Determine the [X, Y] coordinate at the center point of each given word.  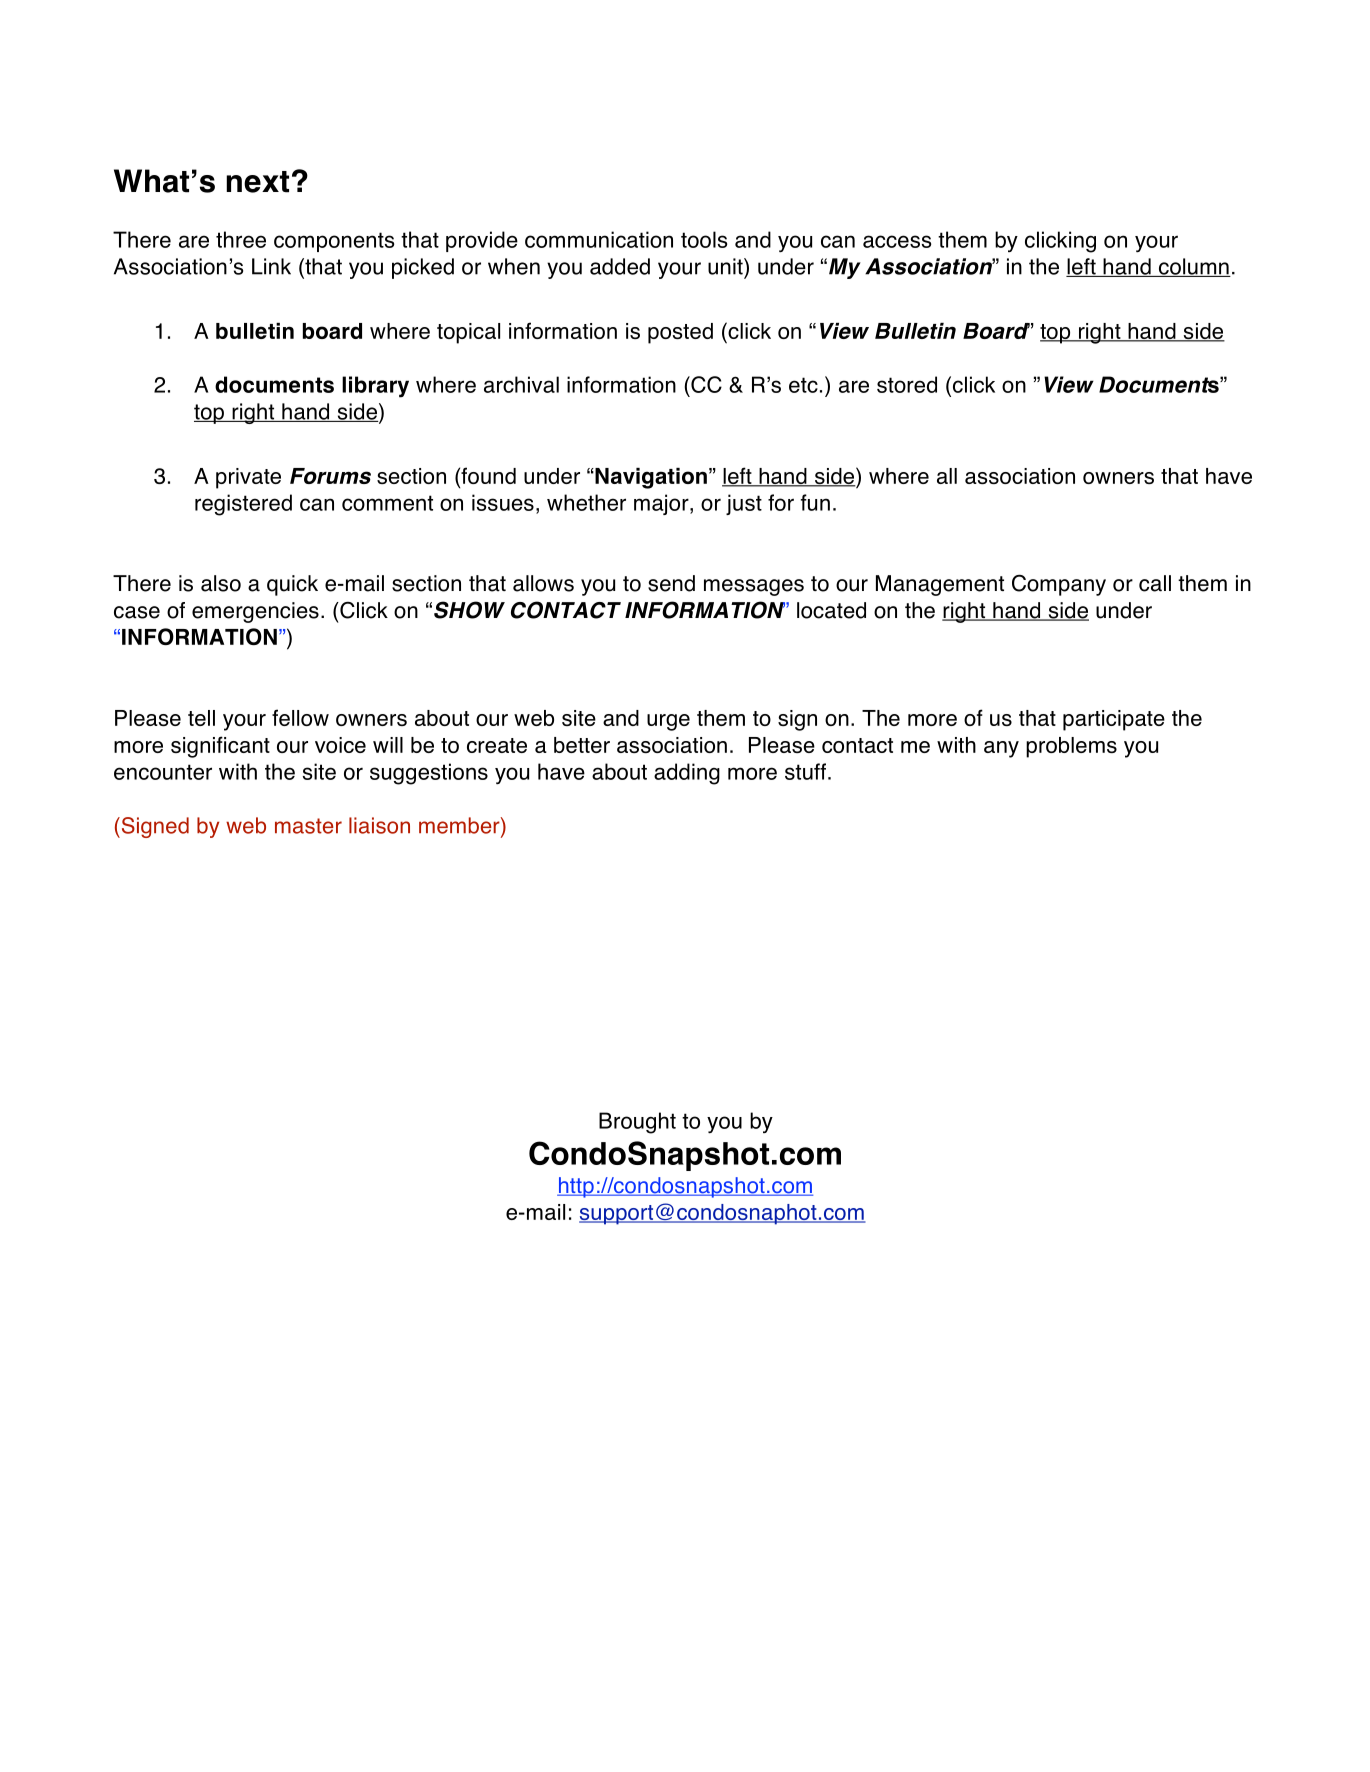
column [1193, 267]
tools [704, 239]
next [257, 182]
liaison [379, 825]
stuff [805, 771]
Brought [637, 1123]
